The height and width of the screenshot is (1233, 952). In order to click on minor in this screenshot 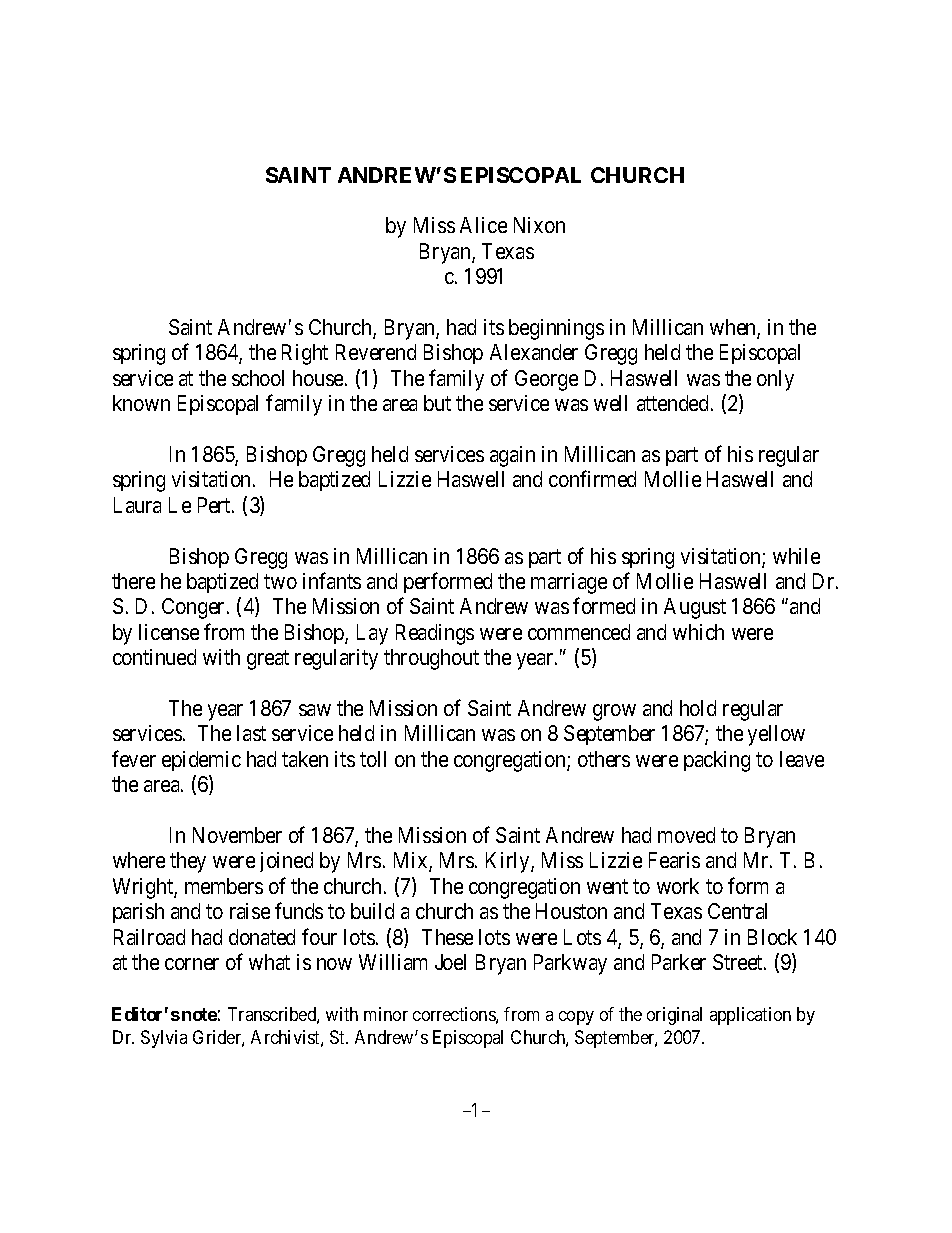, I will do `click(386, 1014)`.
